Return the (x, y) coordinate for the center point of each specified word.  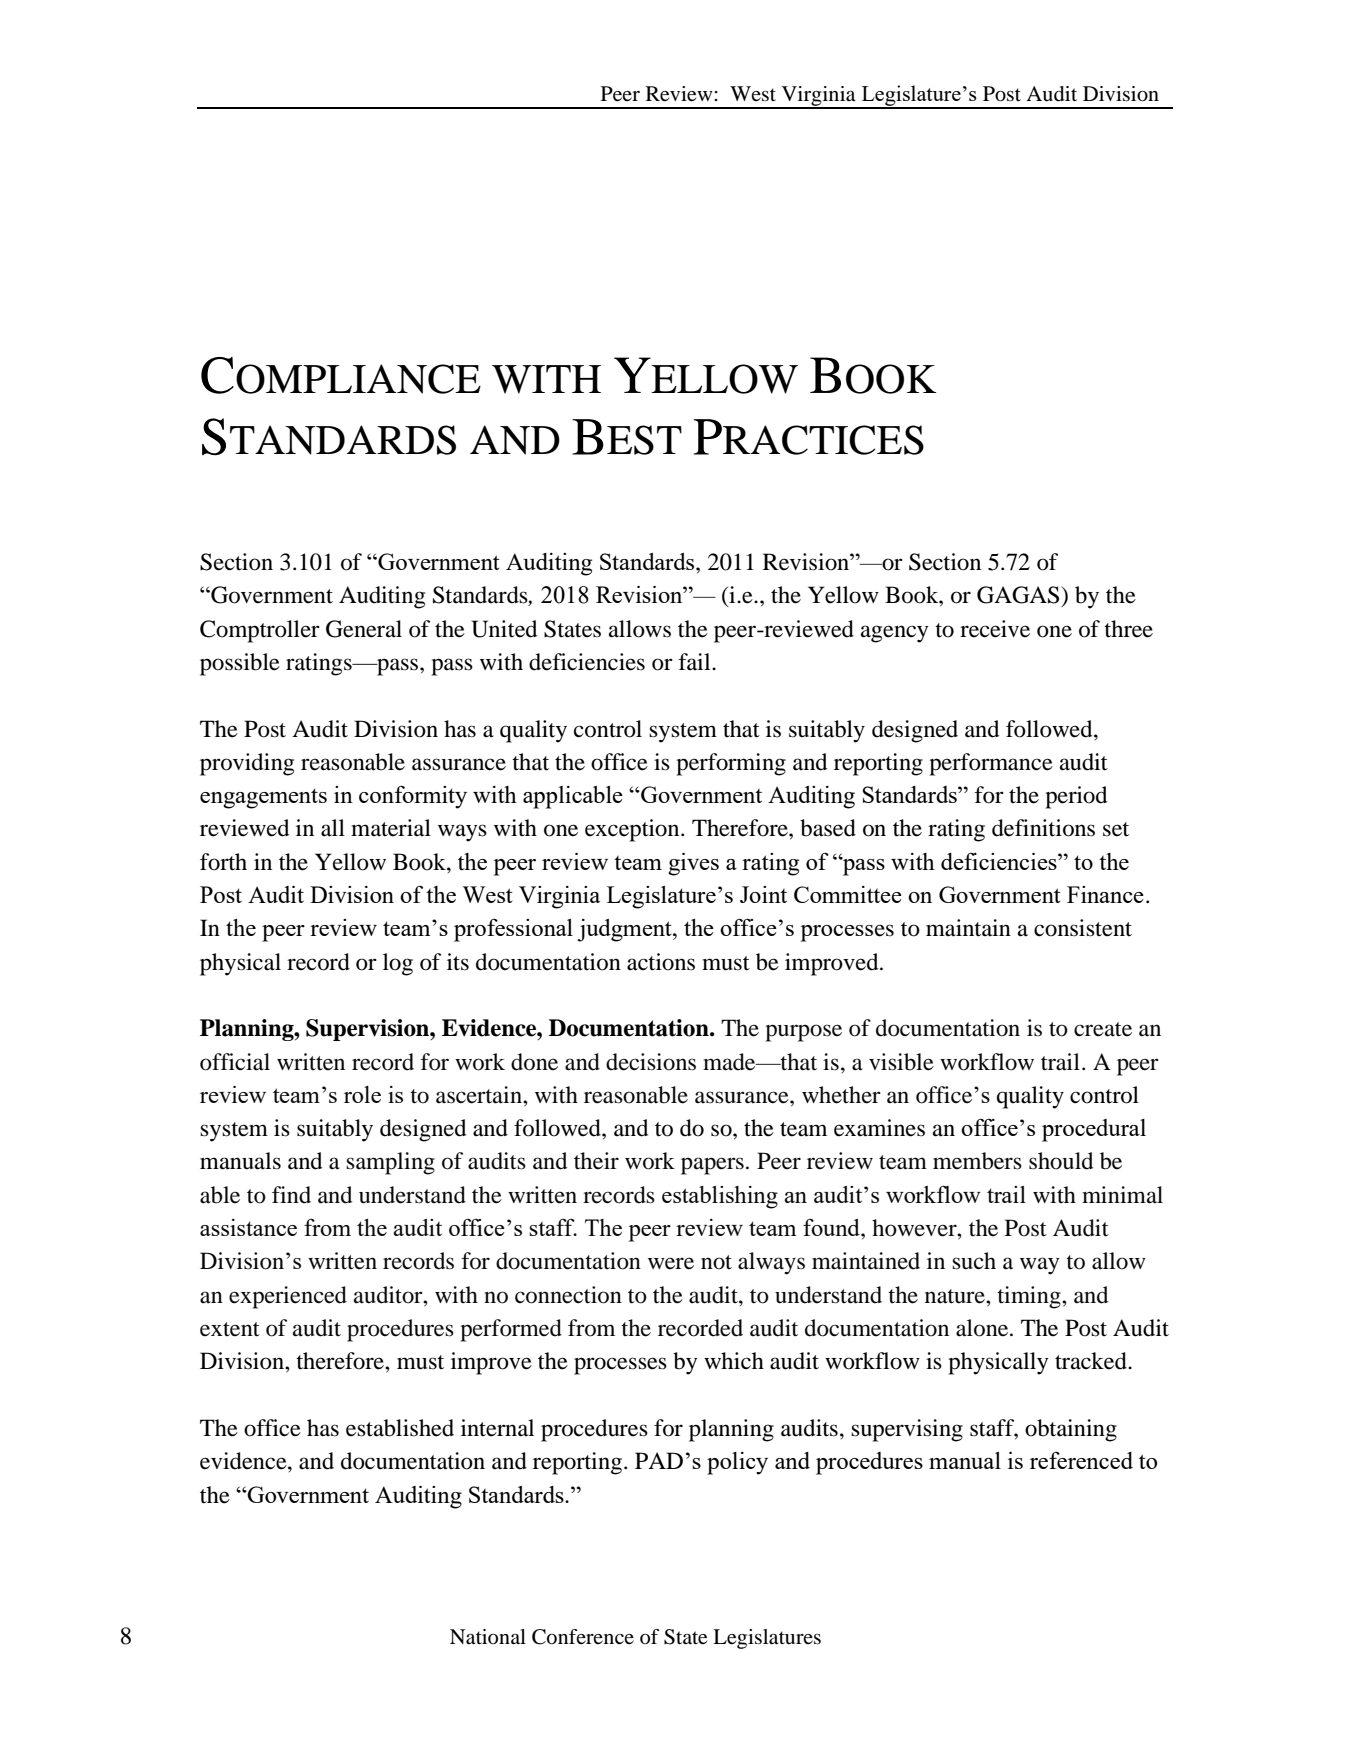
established (400, 1428)
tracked (1092, 1361)
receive (995, 629)
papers (712, 1166)
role (362, 1094)
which (734, 1360)
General (364, 629)
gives (693, 864)
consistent (1083, 928)
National (488, 1637)
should (1061, 1161)
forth (223, 862)
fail (695, 662)
